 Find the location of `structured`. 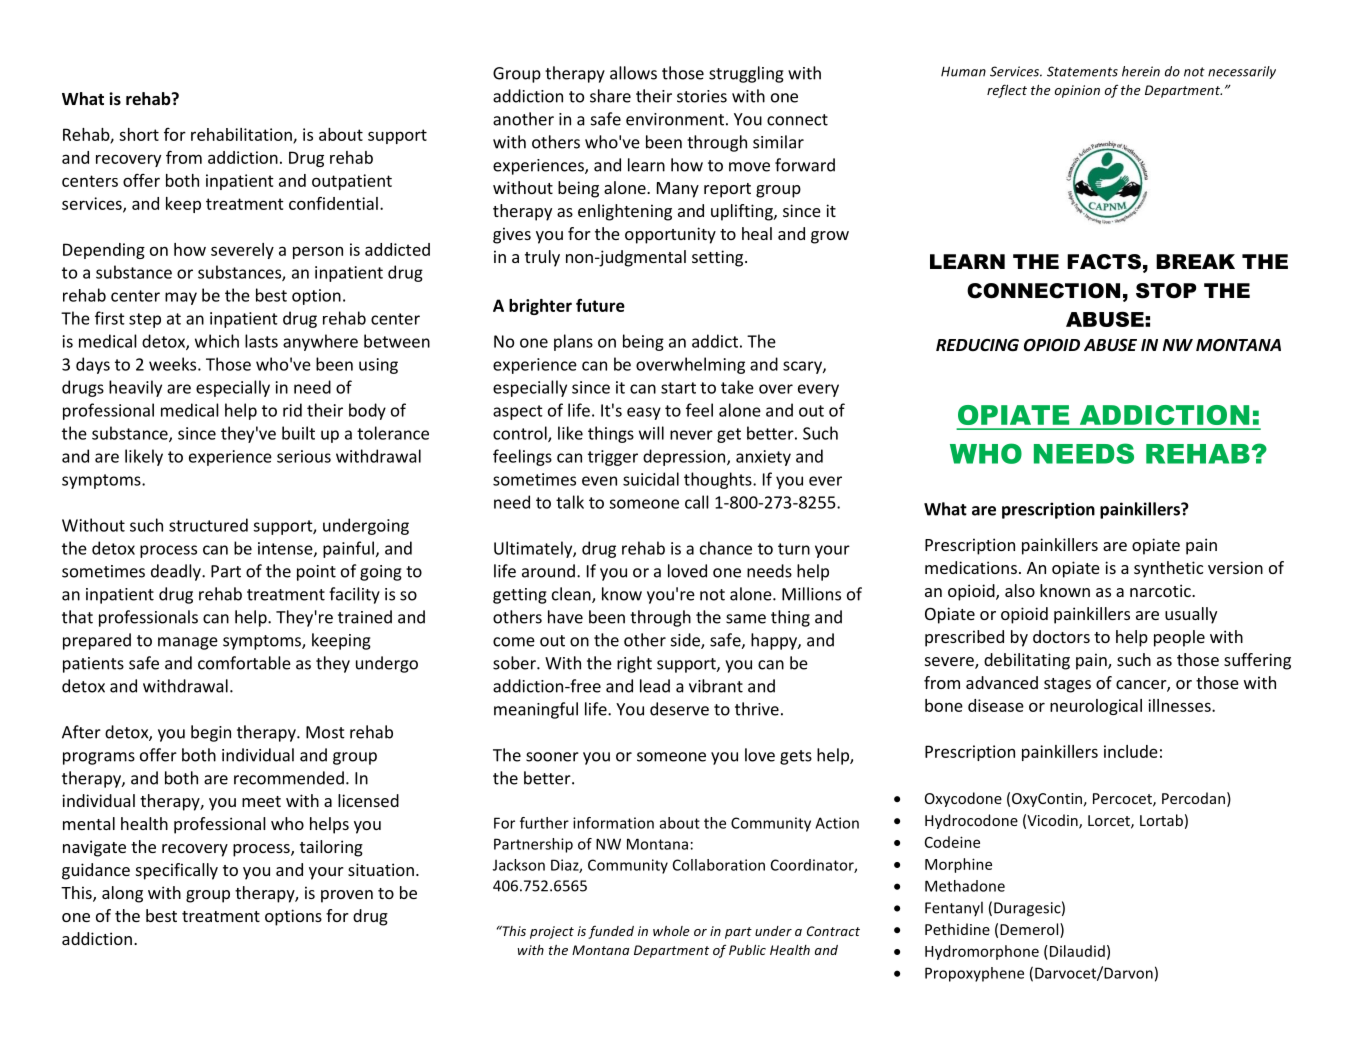

structured is located at coordinates (208, 525).
